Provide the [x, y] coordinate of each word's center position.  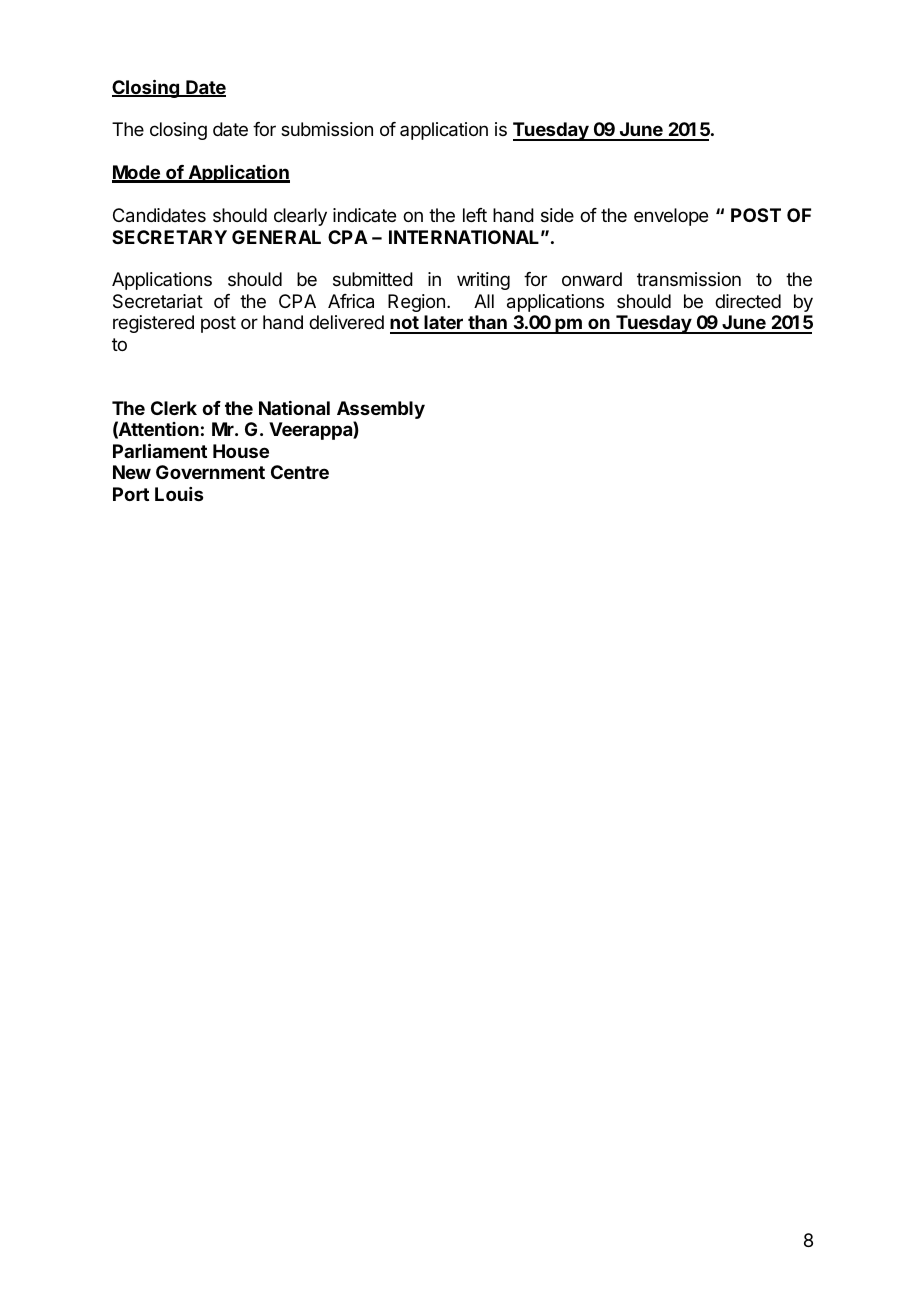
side [557, 215]
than [487, 324]
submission [327, 129]
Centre [300, 472]
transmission [689, 279]
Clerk [174, 408]
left [475, 215]
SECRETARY [169, 237]
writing [483, 281]
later [444, 324]
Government [210, 472]
